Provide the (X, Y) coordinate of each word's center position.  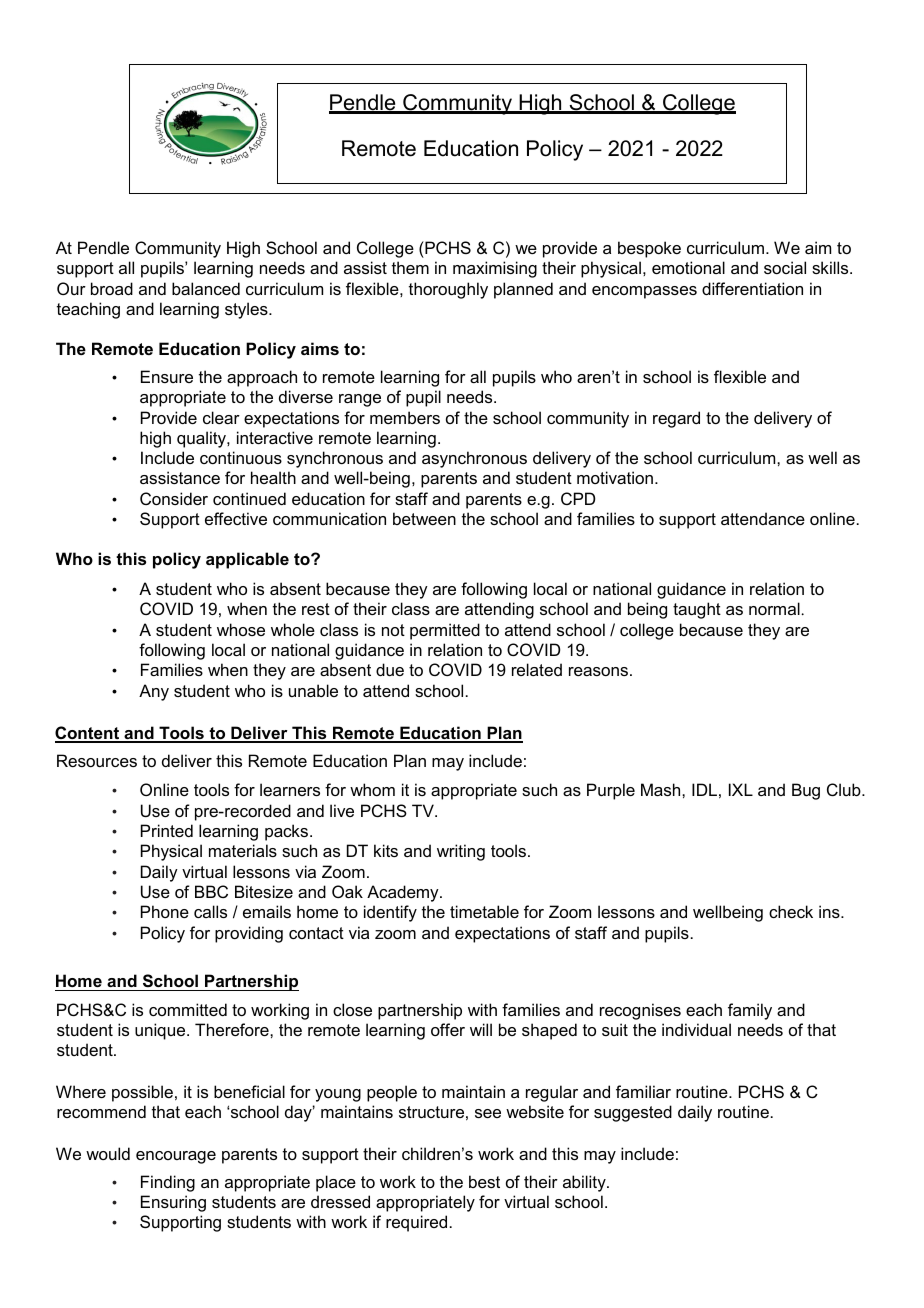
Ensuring (173, 1203)
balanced (206, 288)
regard (676, 419)
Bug (806, 791)
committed (188, 1009)
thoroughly (448, 290)
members (405, 417)
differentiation (752, 288)
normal (775, 608)
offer (448, 1029)
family (750, 1011)
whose (241, 629)
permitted (445, 631)
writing (461, 852)
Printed (167, 830)
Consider (174, 498)
